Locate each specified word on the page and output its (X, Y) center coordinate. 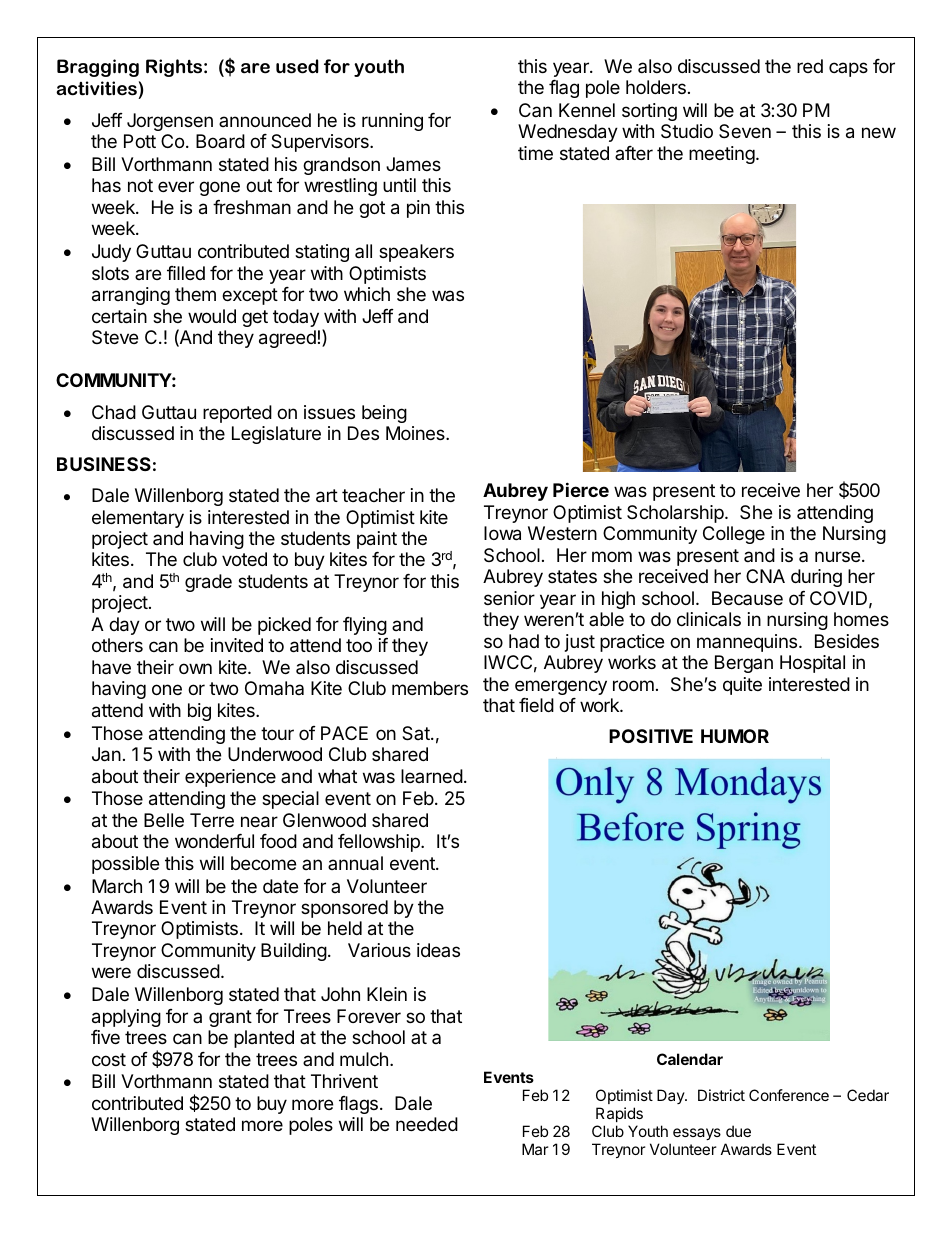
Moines (416, 433)
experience (230, 778)
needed (427, 1124)
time (535, 153)
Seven (745, 131)
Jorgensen (170, 122)
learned (432, 776)
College (734, 535)
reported (237, 414)
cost (109, 1059)
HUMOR (735, 736)
